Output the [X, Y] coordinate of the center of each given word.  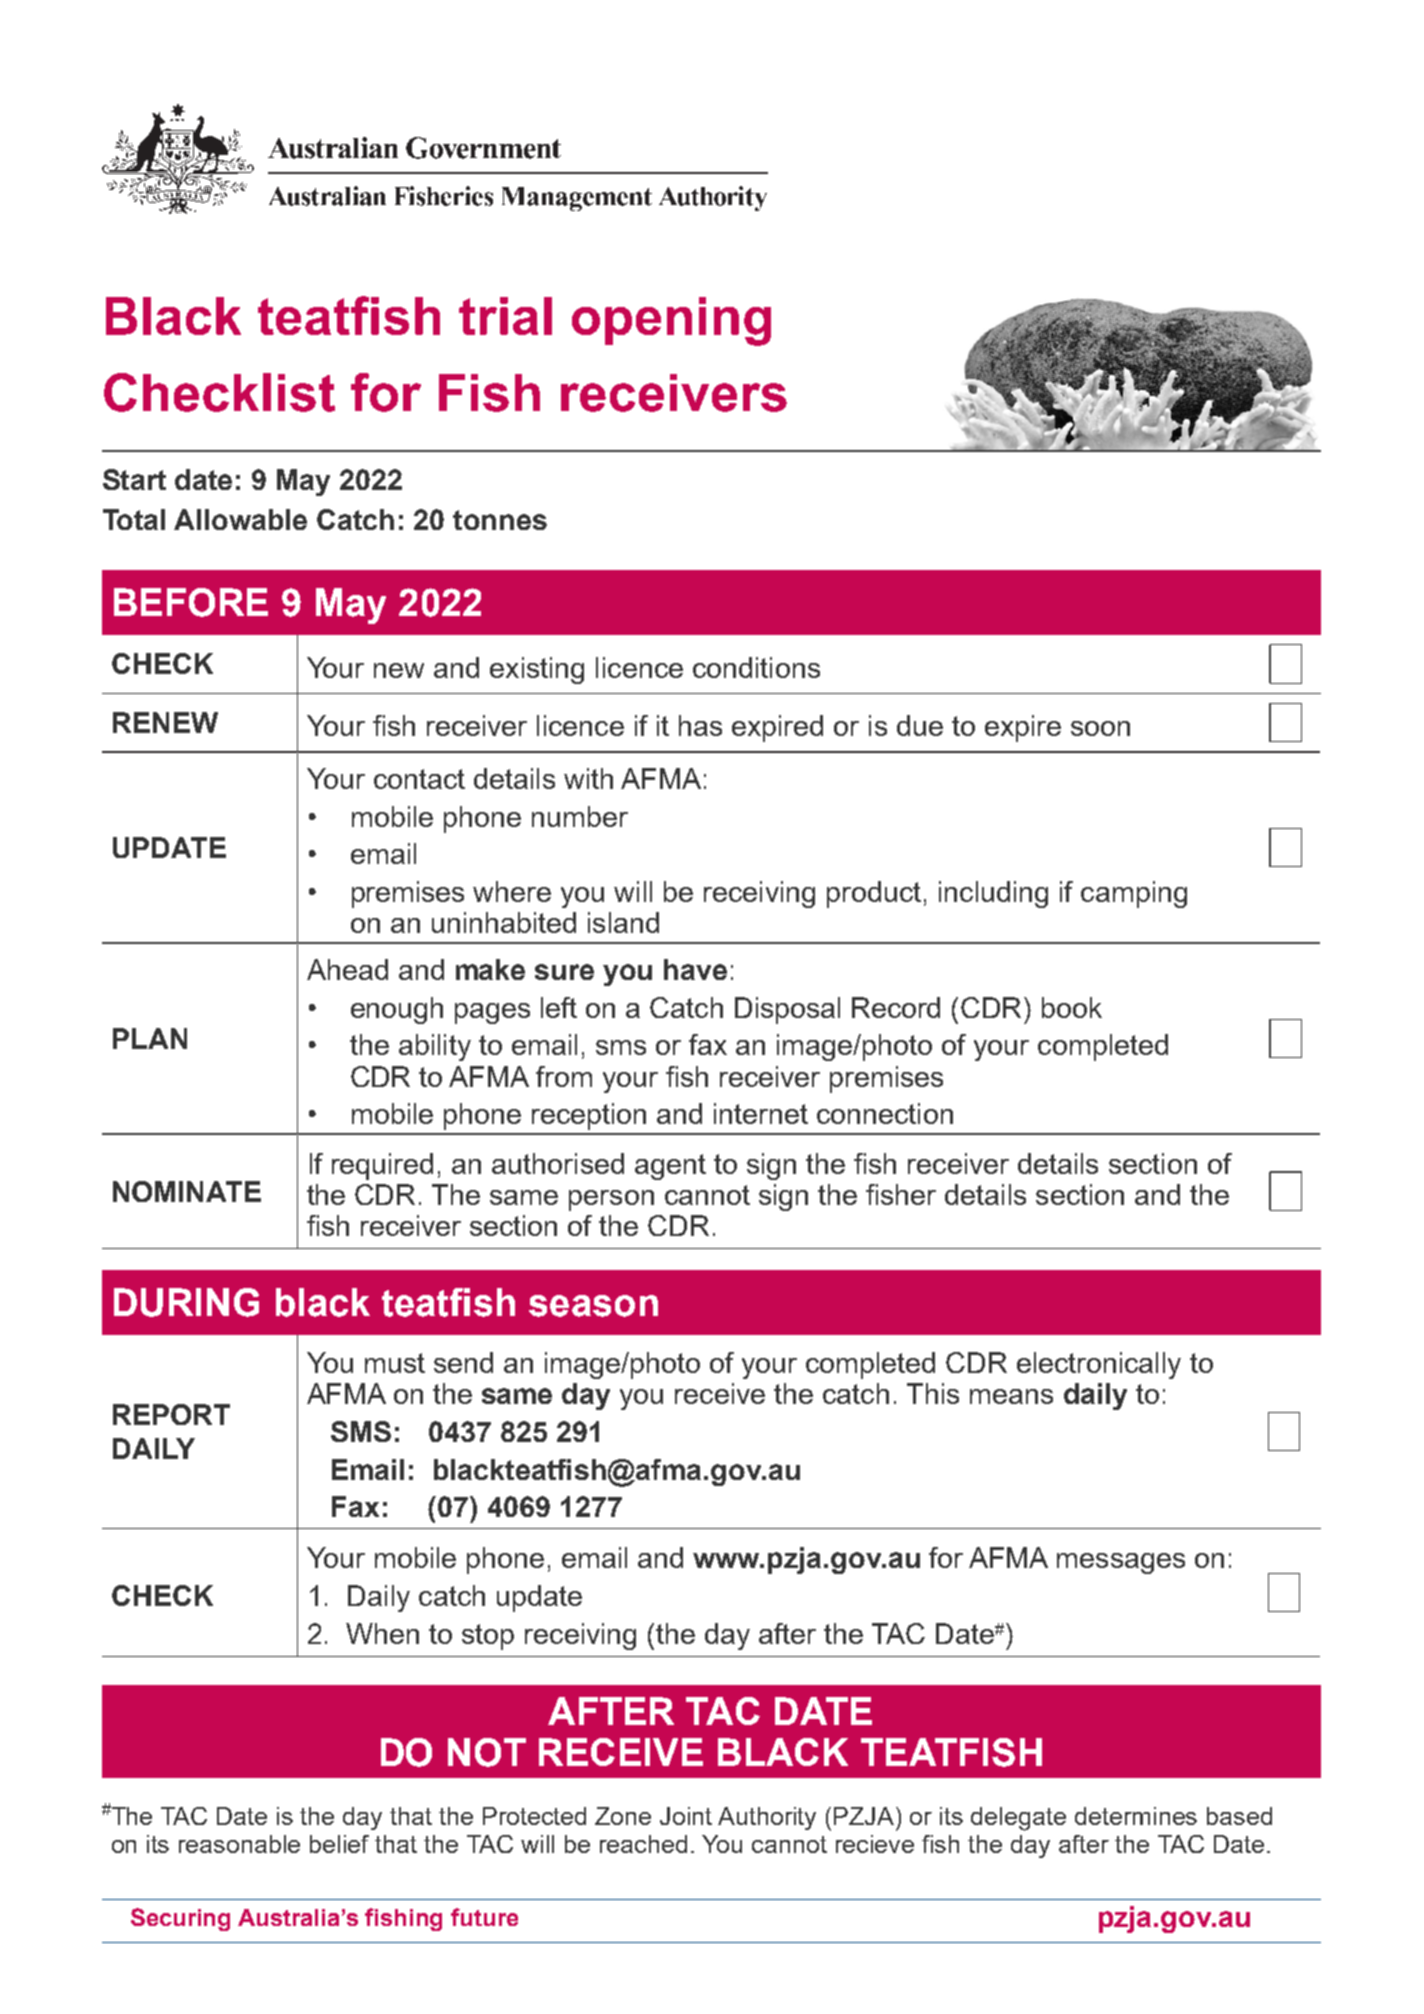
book [1072, 1007]
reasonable [239, 1844]
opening [671, 321]
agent [670, 1167]
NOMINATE [187, 1191]
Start [134, 479]
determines [1136, 1816]
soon [1100, 728]
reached [643, 1844]
